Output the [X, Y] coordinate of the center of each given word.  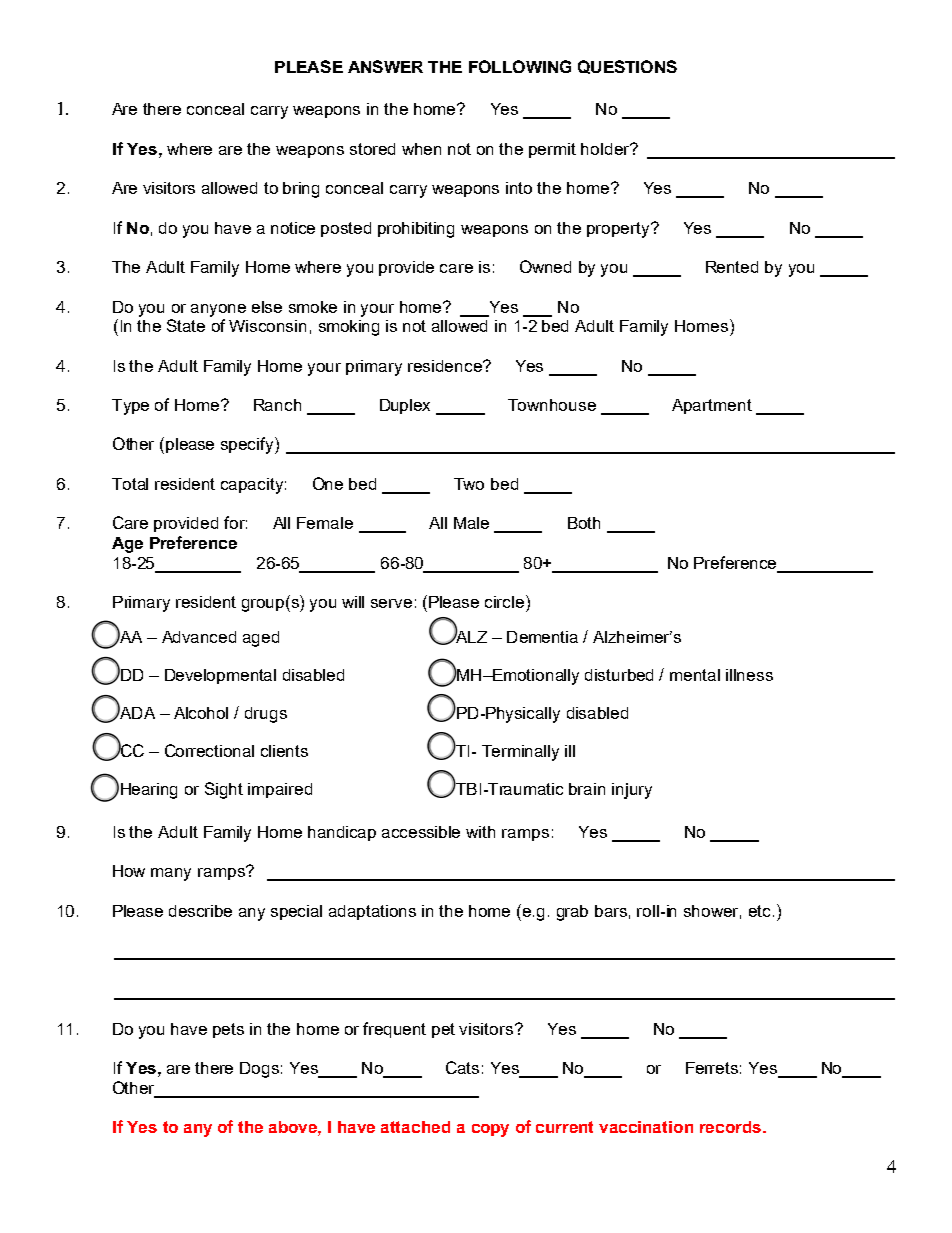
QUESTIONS [627, 67]
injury [632, 791]
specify [248, 445]
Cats [462, 1067]
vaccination [646, 1127]
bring [301, 190]
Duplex [405, 406]
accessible [421, 832]
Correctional [209, 750]
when [421, 149]
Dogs [259, 1070]
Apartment [712, 406]
